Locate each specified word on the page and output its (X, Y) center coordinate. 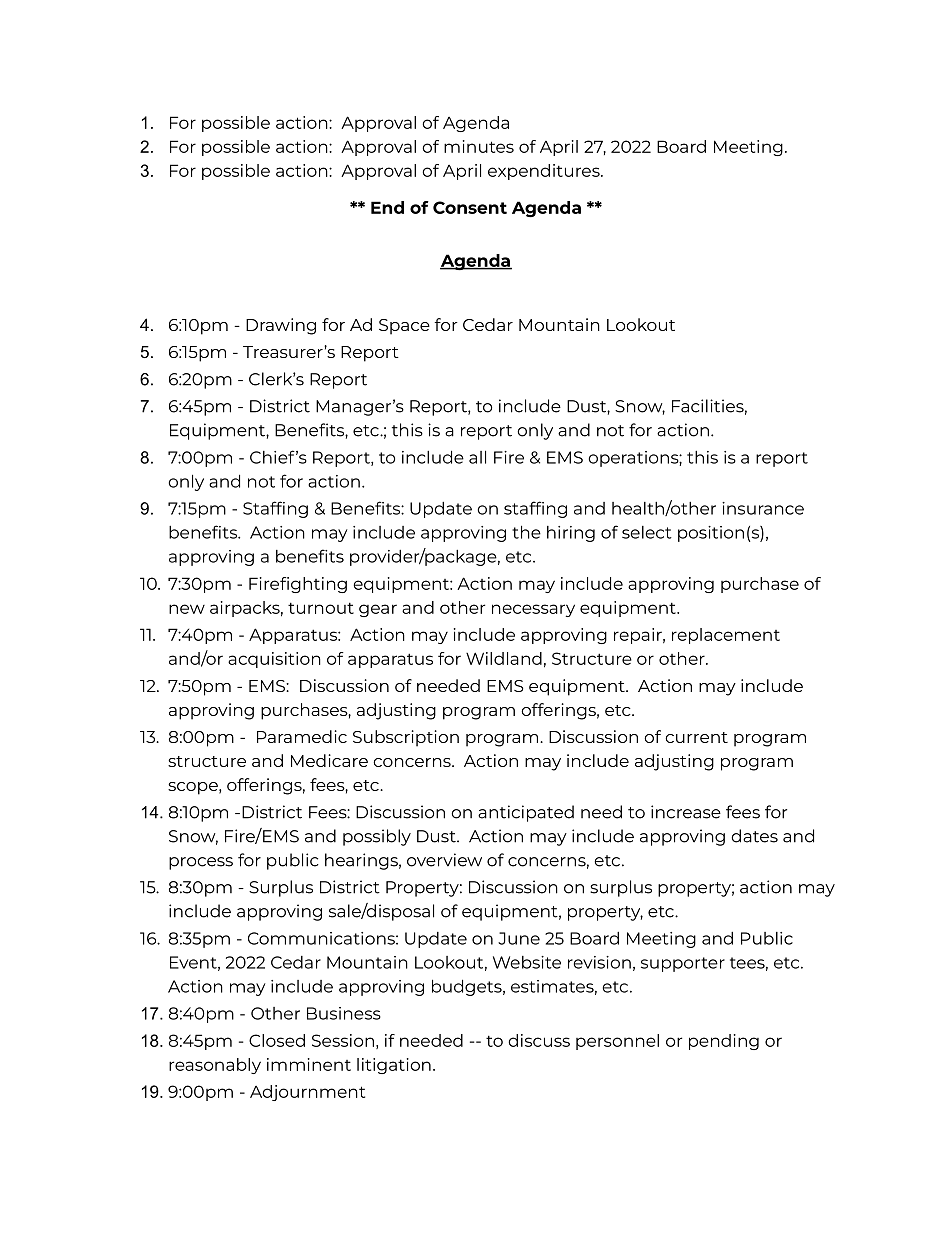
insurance (763, 508)
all (477, 457)
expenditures (545, 172)
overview (444, 860)
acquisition (274, 660)
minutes (479, 146)
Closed (277, 1040)
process (201, 863)
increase (686, 812)
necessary (533, 610)
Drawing (281, 326)
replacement (726, 636)
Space (404, 327)
